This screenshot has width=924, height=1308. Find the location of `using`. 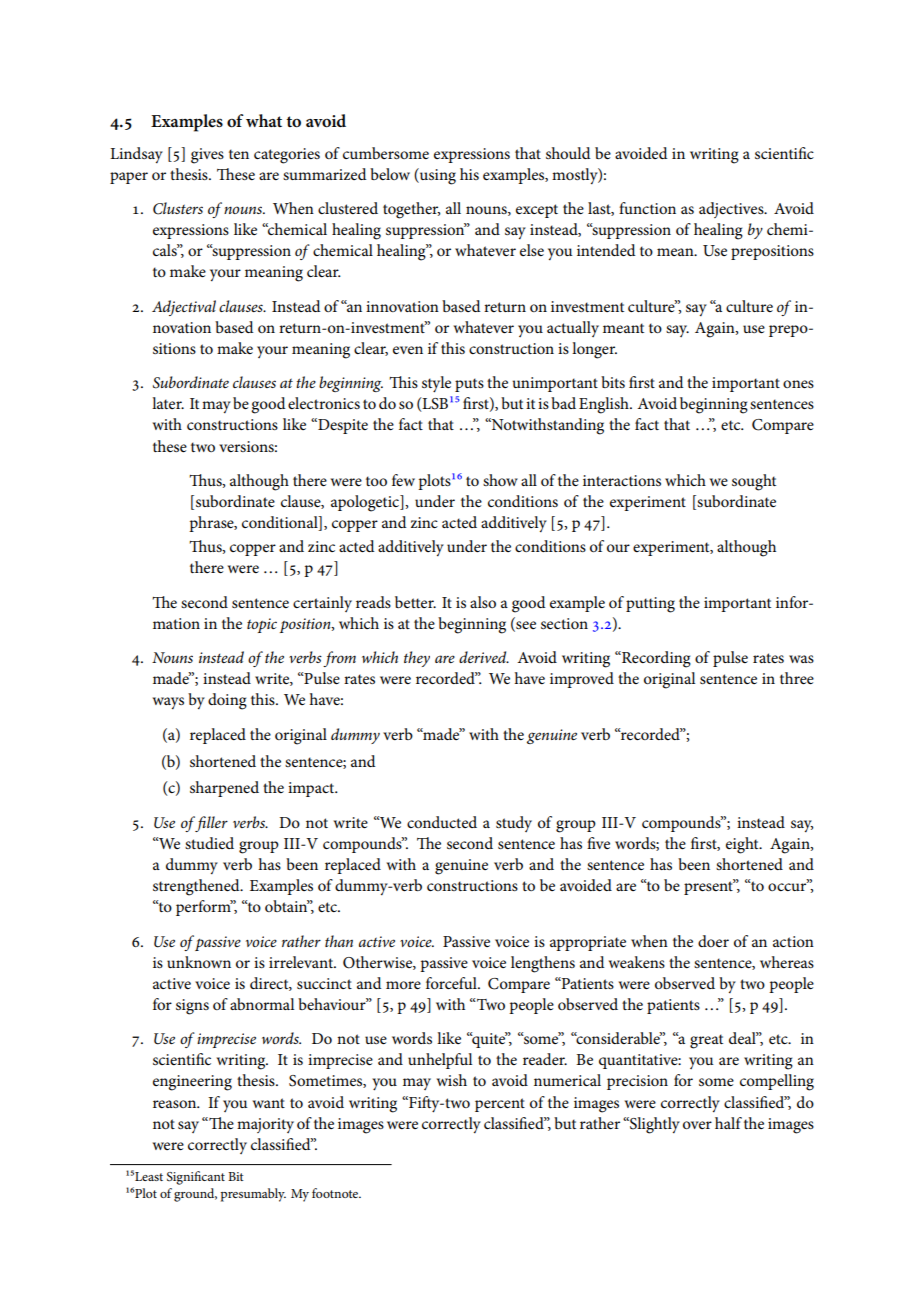

using is located at coordinates (437, 176).
